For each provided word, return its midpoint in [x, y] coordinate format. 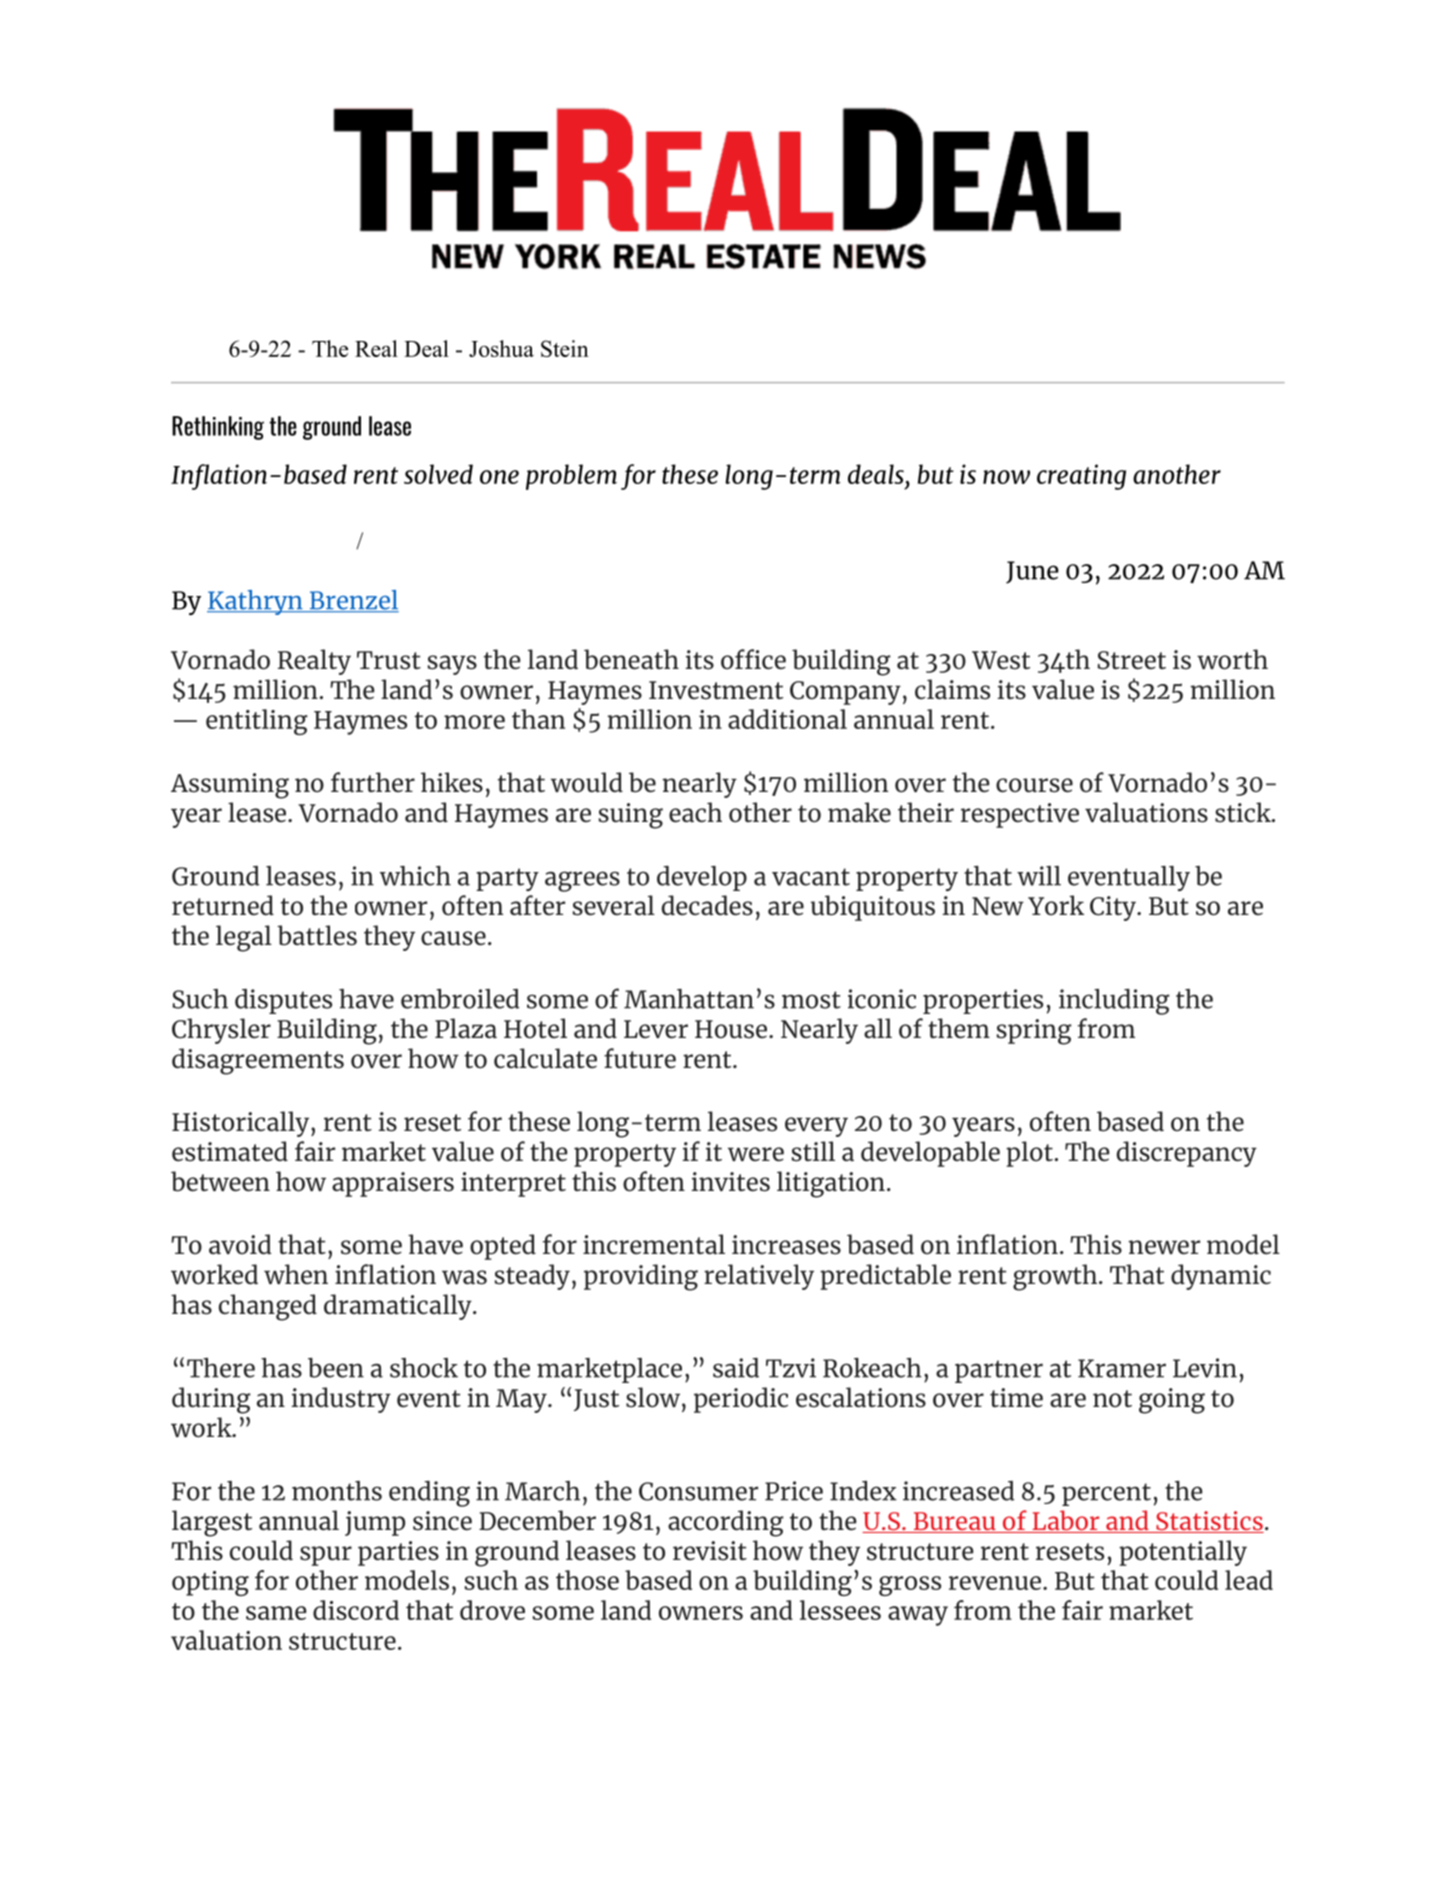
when [296, 1274]
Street [1131, 660]
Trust [389, 660]
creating [1081, 477]
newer [1164, 1247]
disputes [283, 1001]
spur [326, 1556]
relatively [759, 1277]
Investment [716, 690]
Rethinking [218, 428]
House [732, 1029]
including [1114, 1001]
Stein [565, 348]
